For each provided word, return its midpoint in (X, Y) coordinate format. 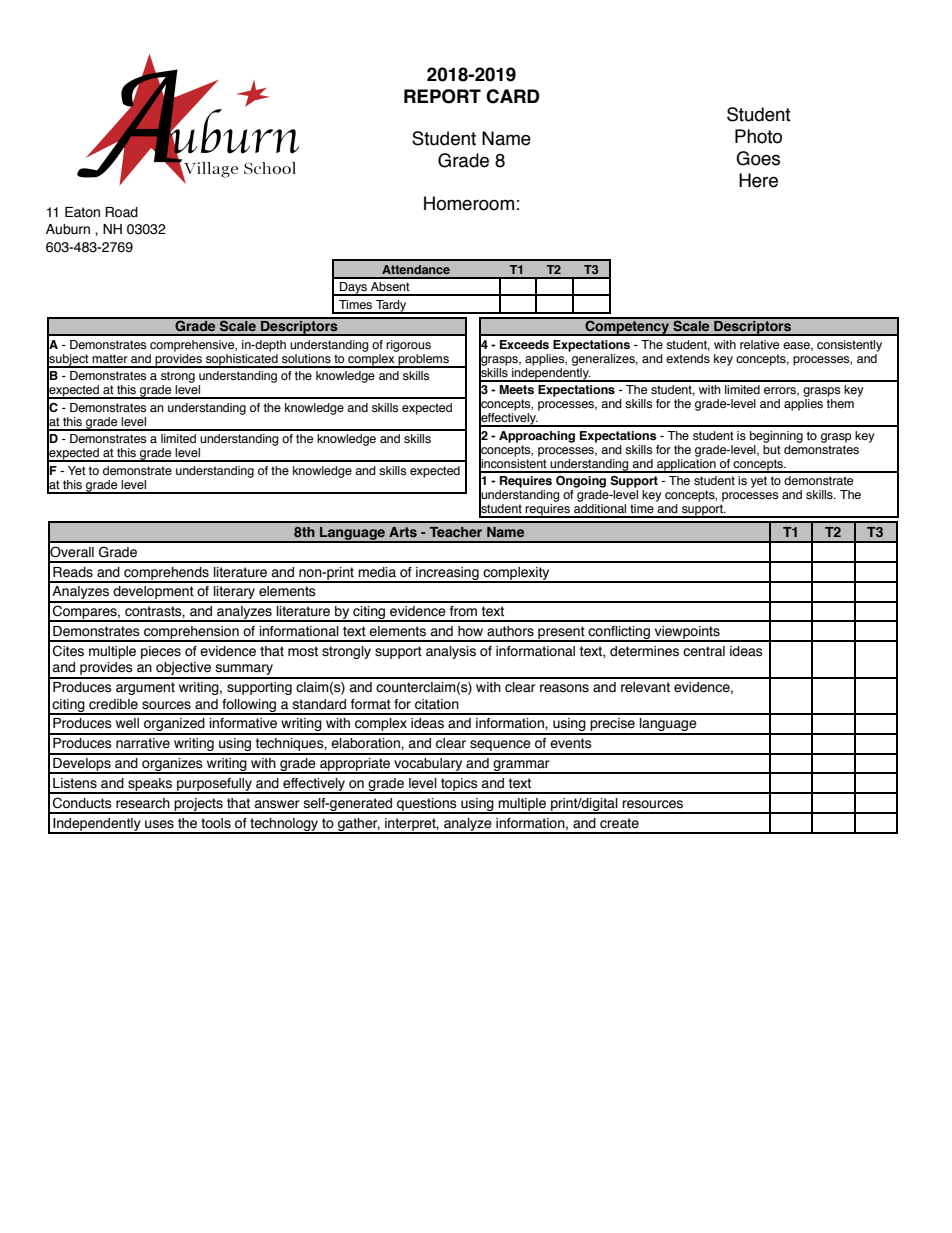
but (772, 448)
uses (159, 824)
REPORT (442, 96)
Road (121, 212)
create (619, 823)
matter (110, 358)
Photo (758, 136)
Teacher (456, 532)
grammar (521, 767)
